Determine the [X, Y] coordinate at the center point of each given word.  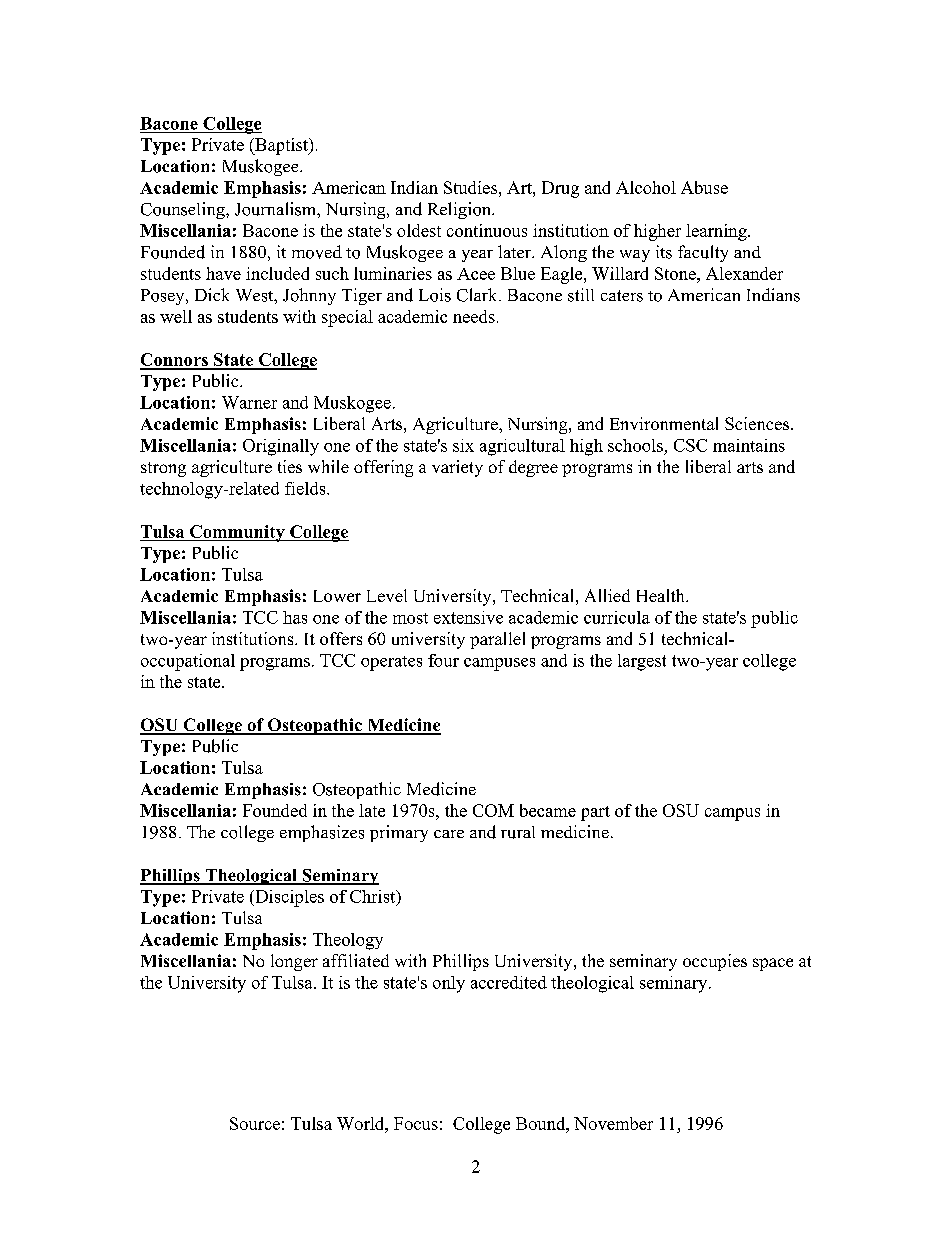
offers [341, 638]
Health [662, 595]
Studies [470, 187]
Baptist [281, 146]
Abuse [704, 187]
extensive [468, 617]
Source [255, 1123]
